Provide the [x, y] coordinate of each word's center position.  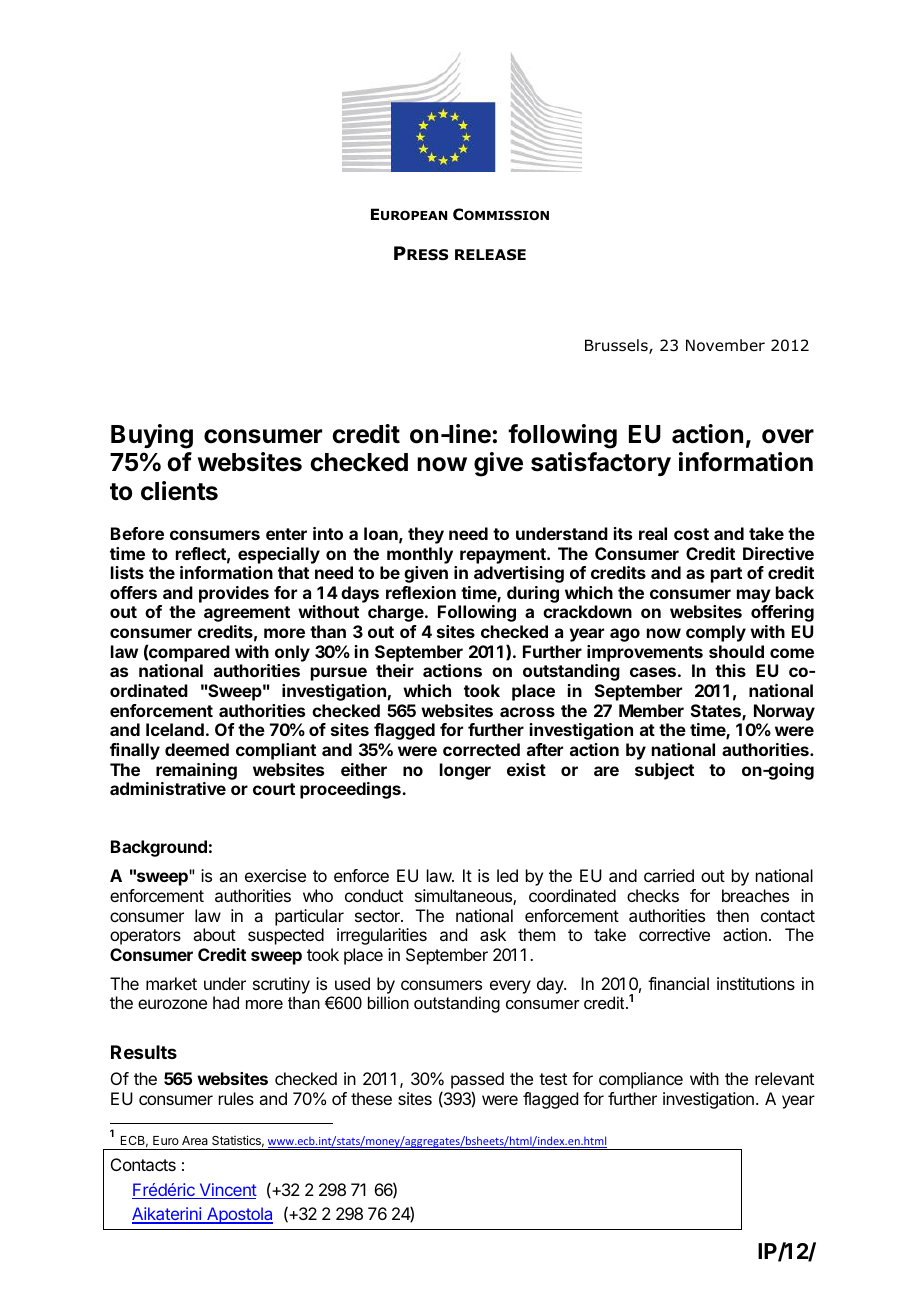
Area [195, 1140]
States [717, 712]
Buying [152, 436]
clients [179, 491]
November [725, 345]
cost [691, 534]
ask [493, 934]
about [214, 934]
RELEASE [490, 254]
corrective [674, 934]
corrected [481, 749]
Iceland [175, 729]
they [426, 535]
